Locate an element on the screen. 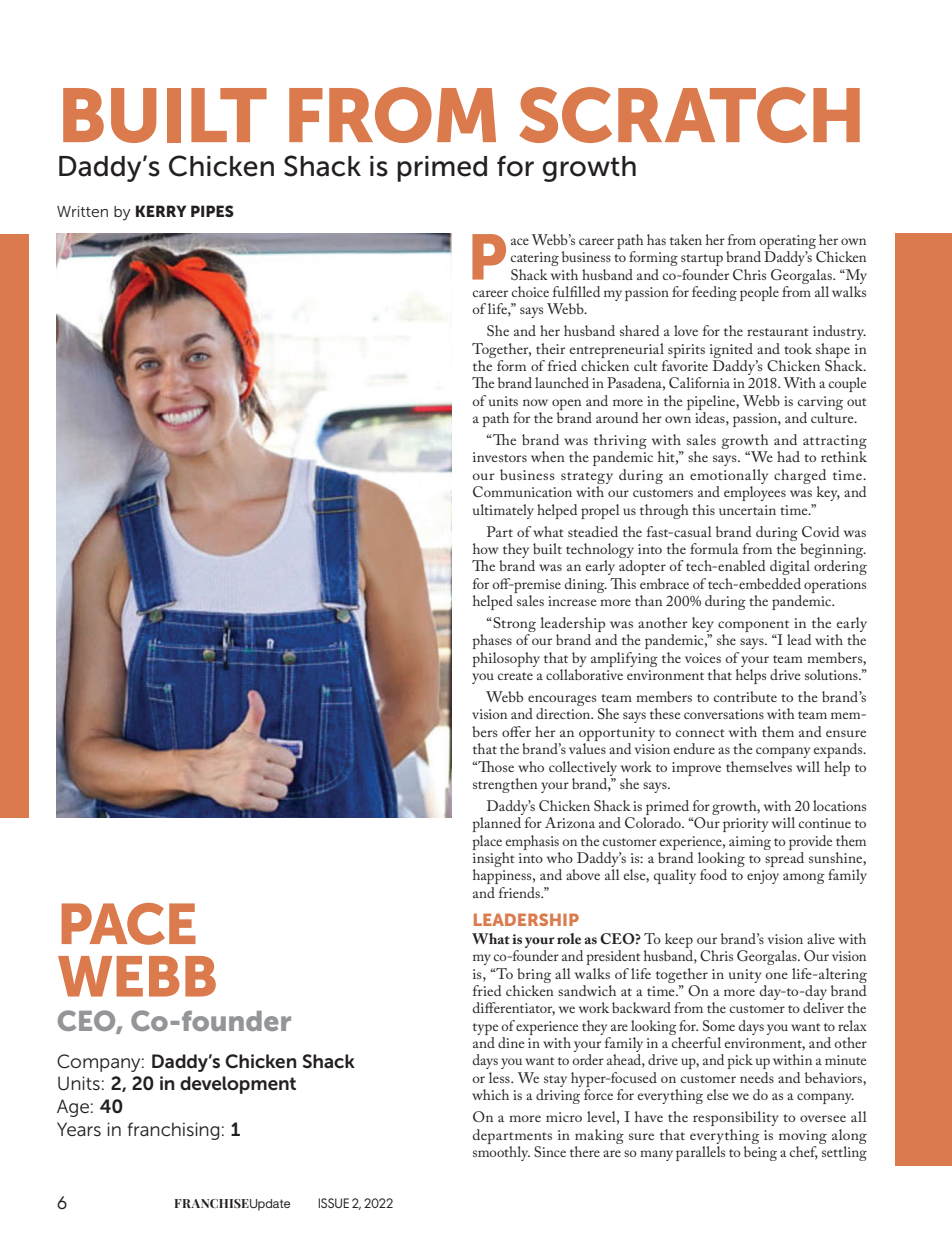 This screenshot has height=1237, width=952. phases is located at coordinates (492, 641).
